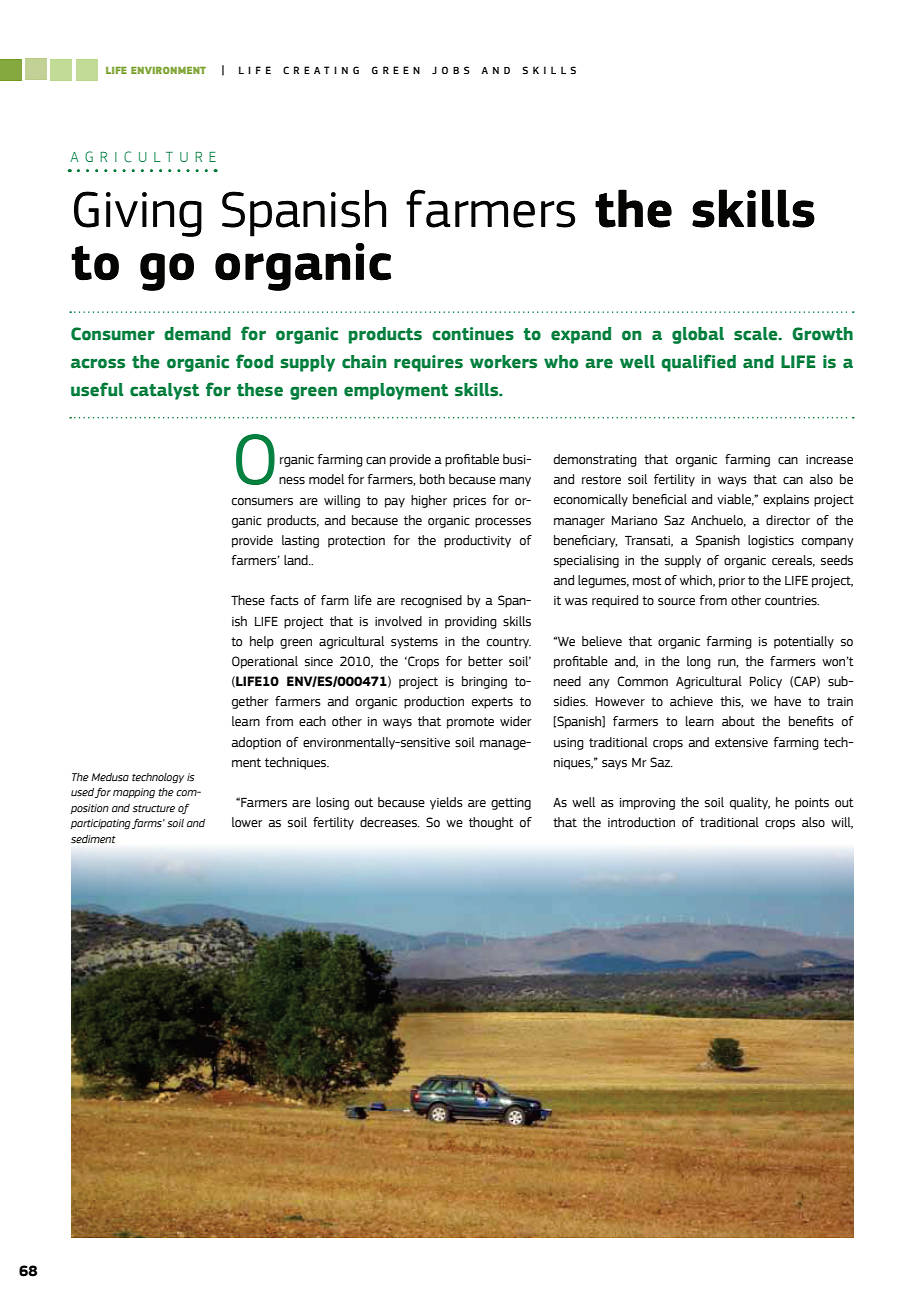 The width and height of the screenshot is (924, 1308). What do you see at coordinates (804, 642) in the screenshot?
I see `potentially` at bounding box center [804, 642].
